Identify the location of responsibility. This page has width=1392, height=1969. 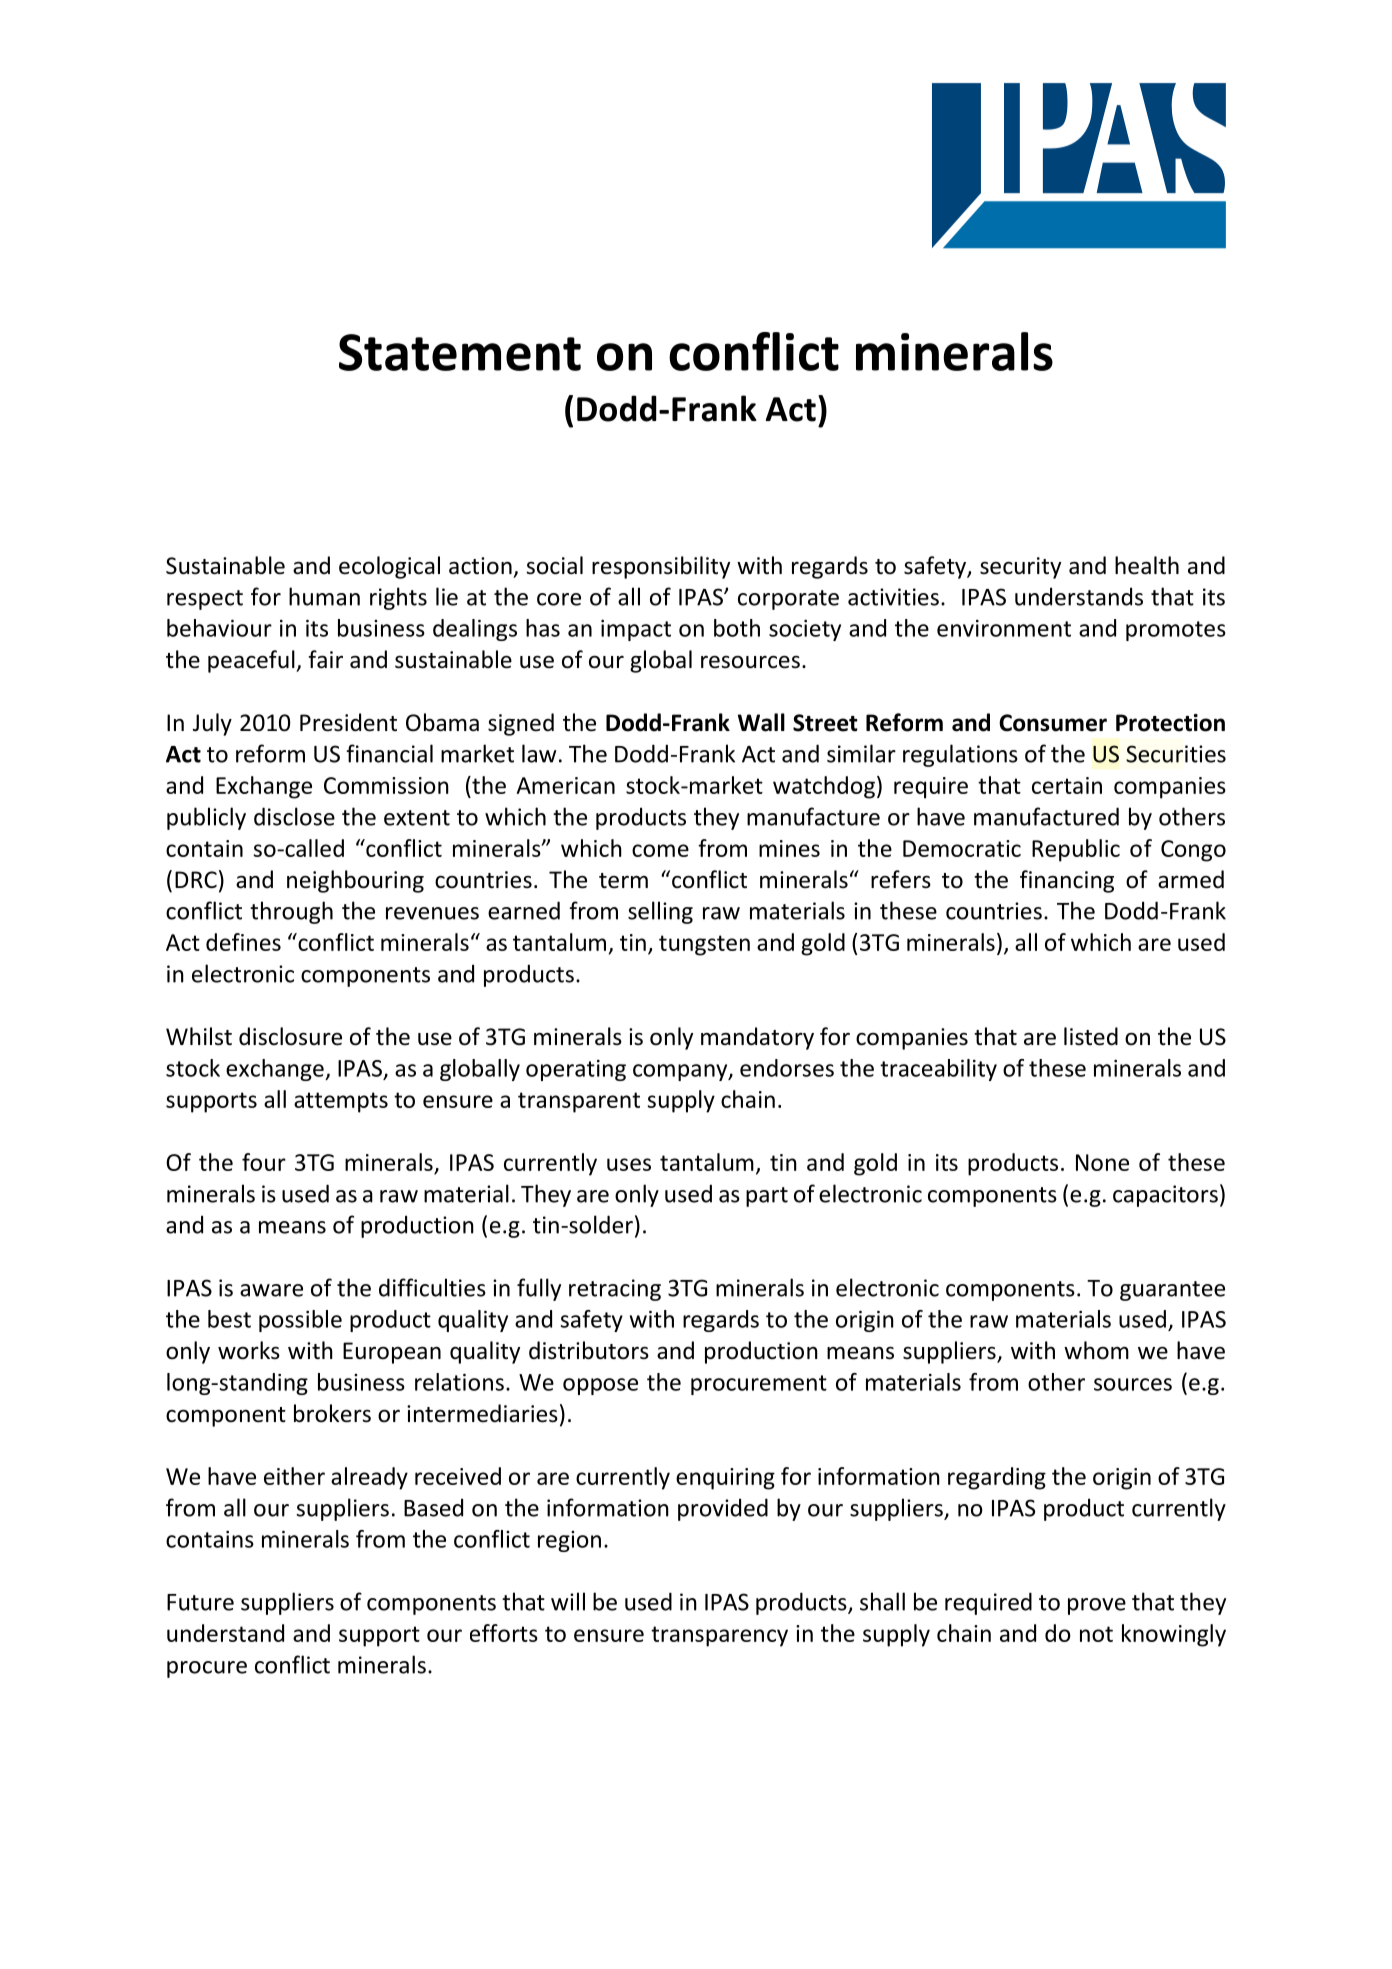
(661, 567).
